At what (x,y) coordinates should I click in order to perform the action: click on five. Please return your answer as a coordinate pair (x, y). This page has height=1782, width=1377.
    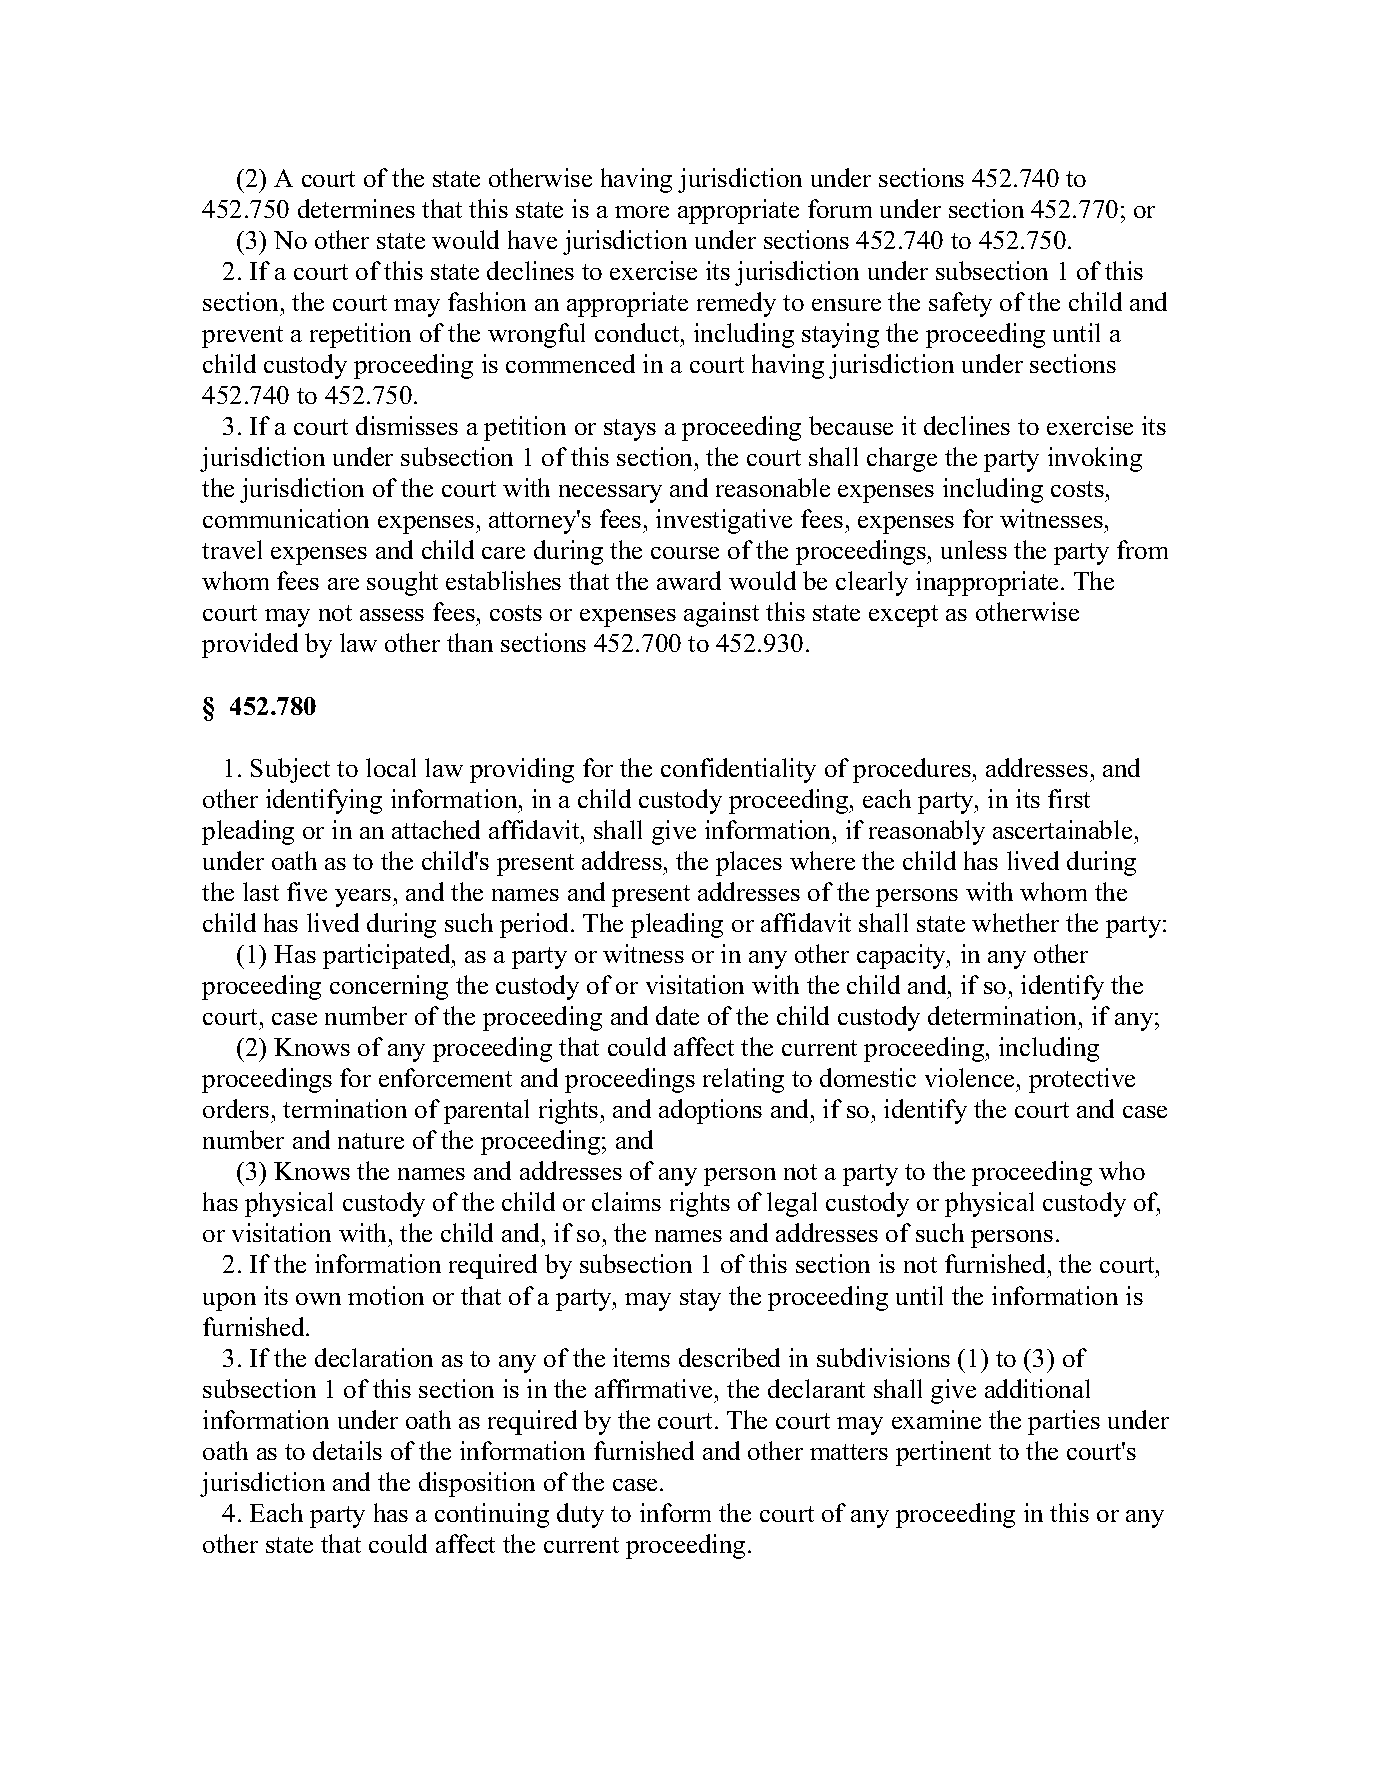
    Looking at the image, I should click on (307, 891).
